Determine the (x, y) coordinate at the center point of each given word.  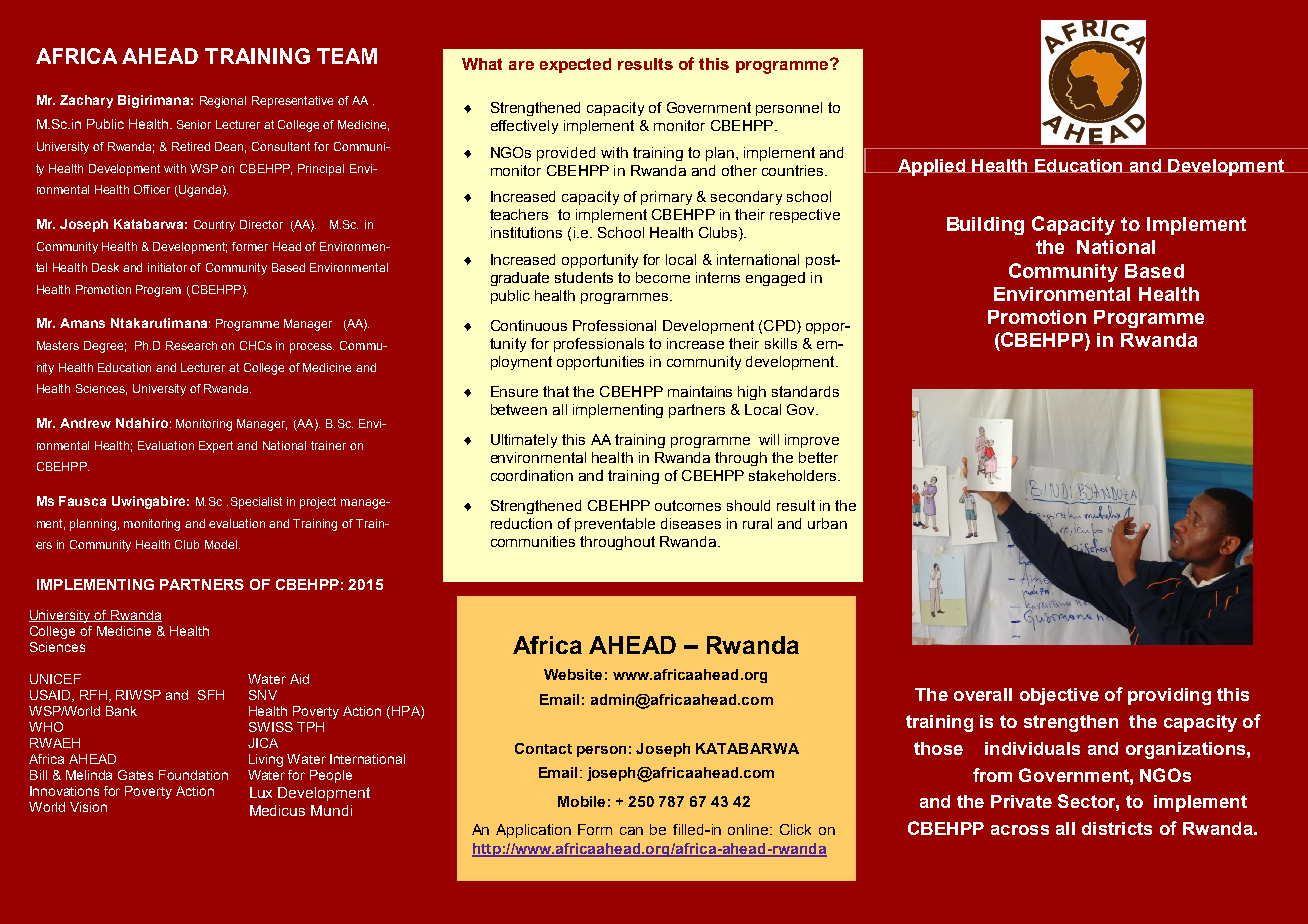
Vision (88, 807)
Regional (223, 102)
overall (983, 694)
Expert (216, 447)
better (818, 457)
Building (985, 226)
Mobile (581, 801)
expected (575, 65)
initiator (167, 267)
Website (573, 674)
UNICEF (55, 679)
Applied (931, 167)
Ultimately (524, 441)
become (663, 277)
